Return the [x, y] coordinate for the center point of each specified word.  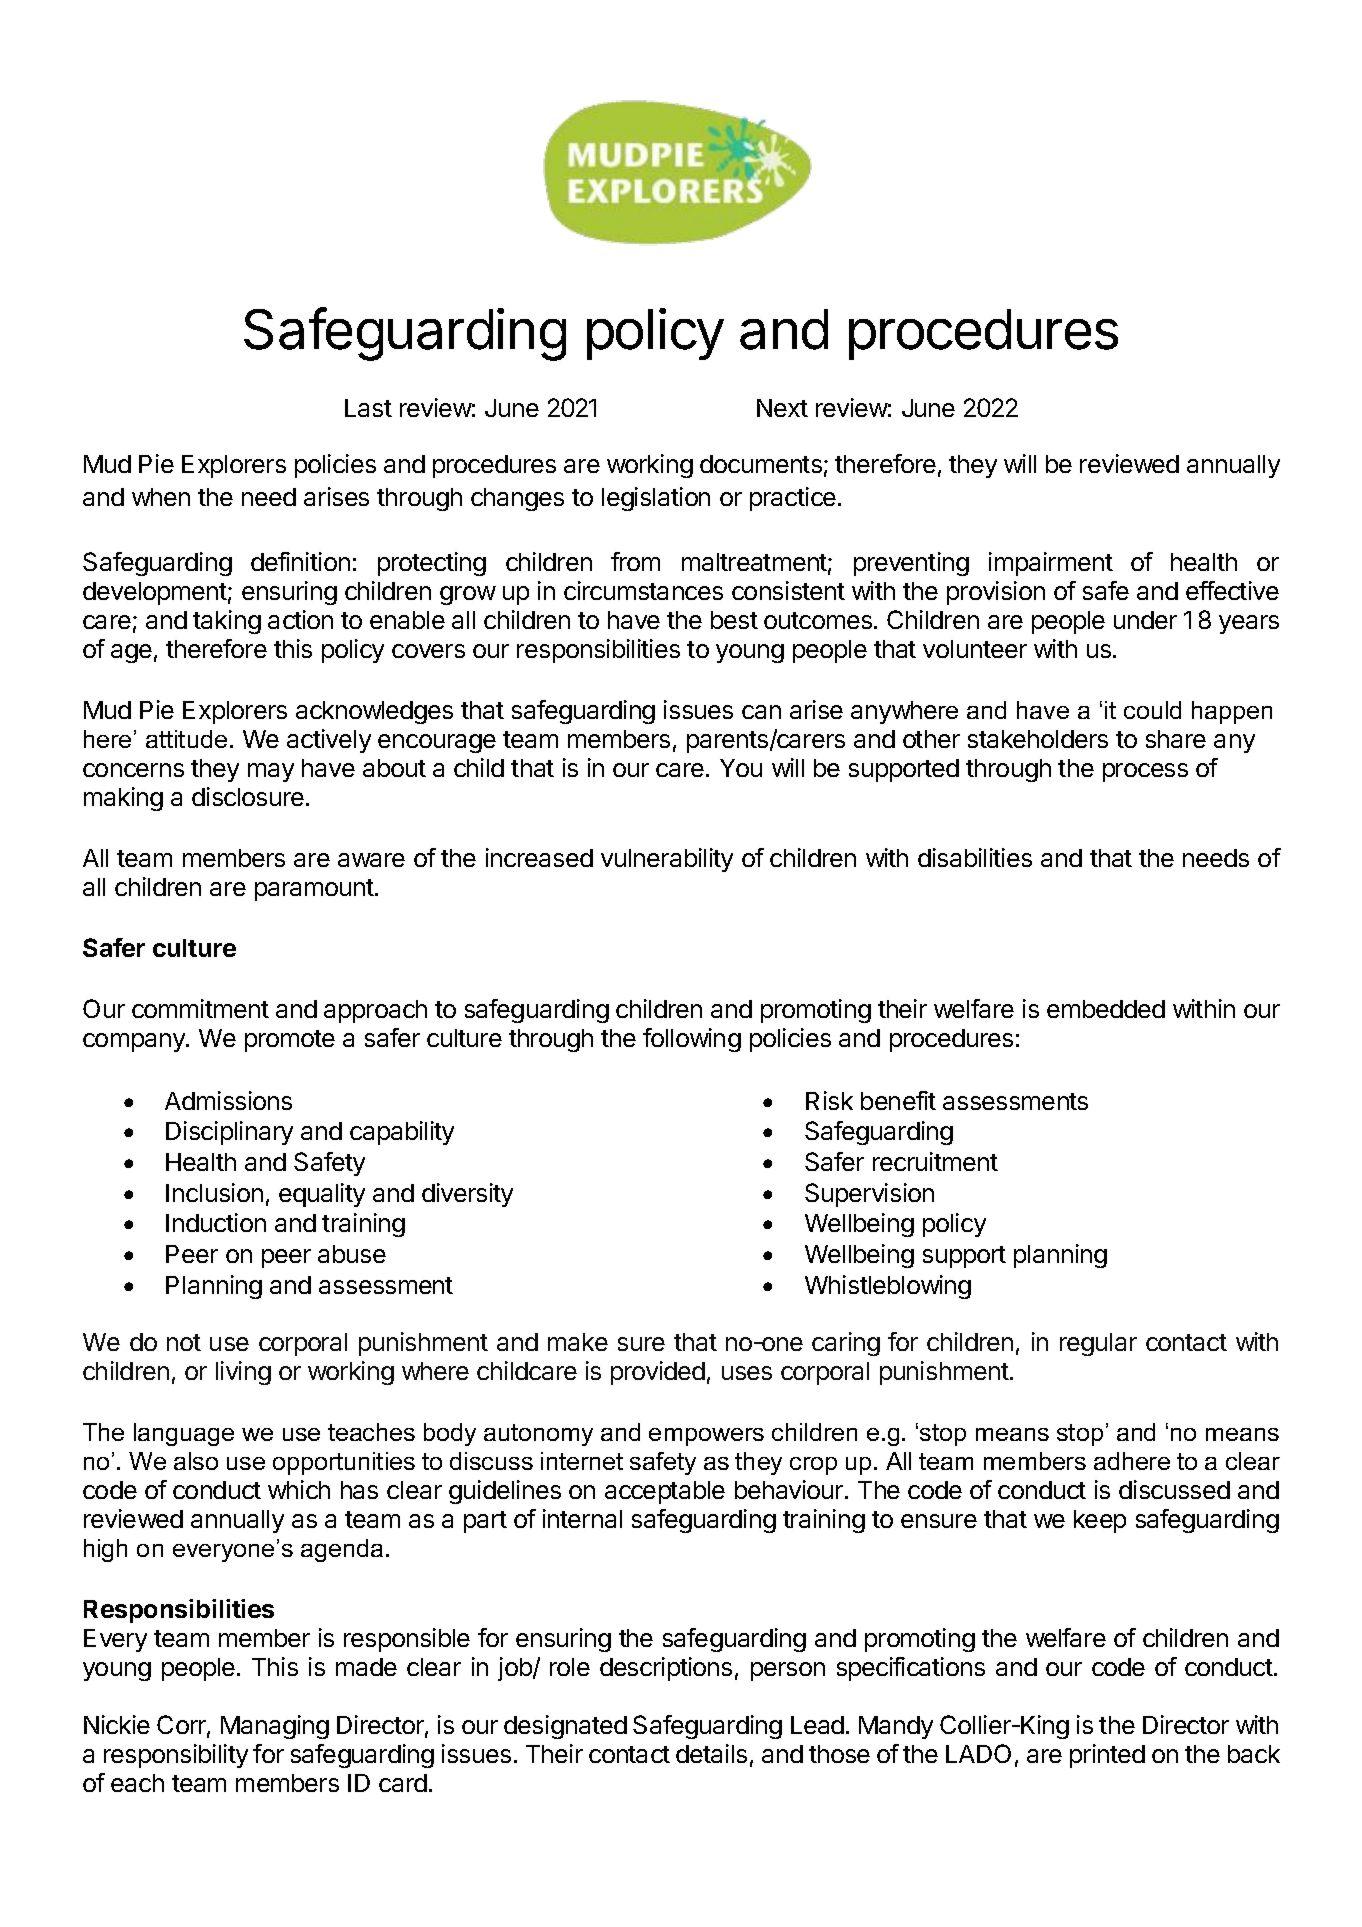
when [161, 497]
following [692, 1040]
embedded [1106, 1009]
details [711, 1753]
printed [1107, 1756]
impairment [1051, 564]
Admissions [228, 1100]
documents [761, 464]
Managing [275, 1727]
